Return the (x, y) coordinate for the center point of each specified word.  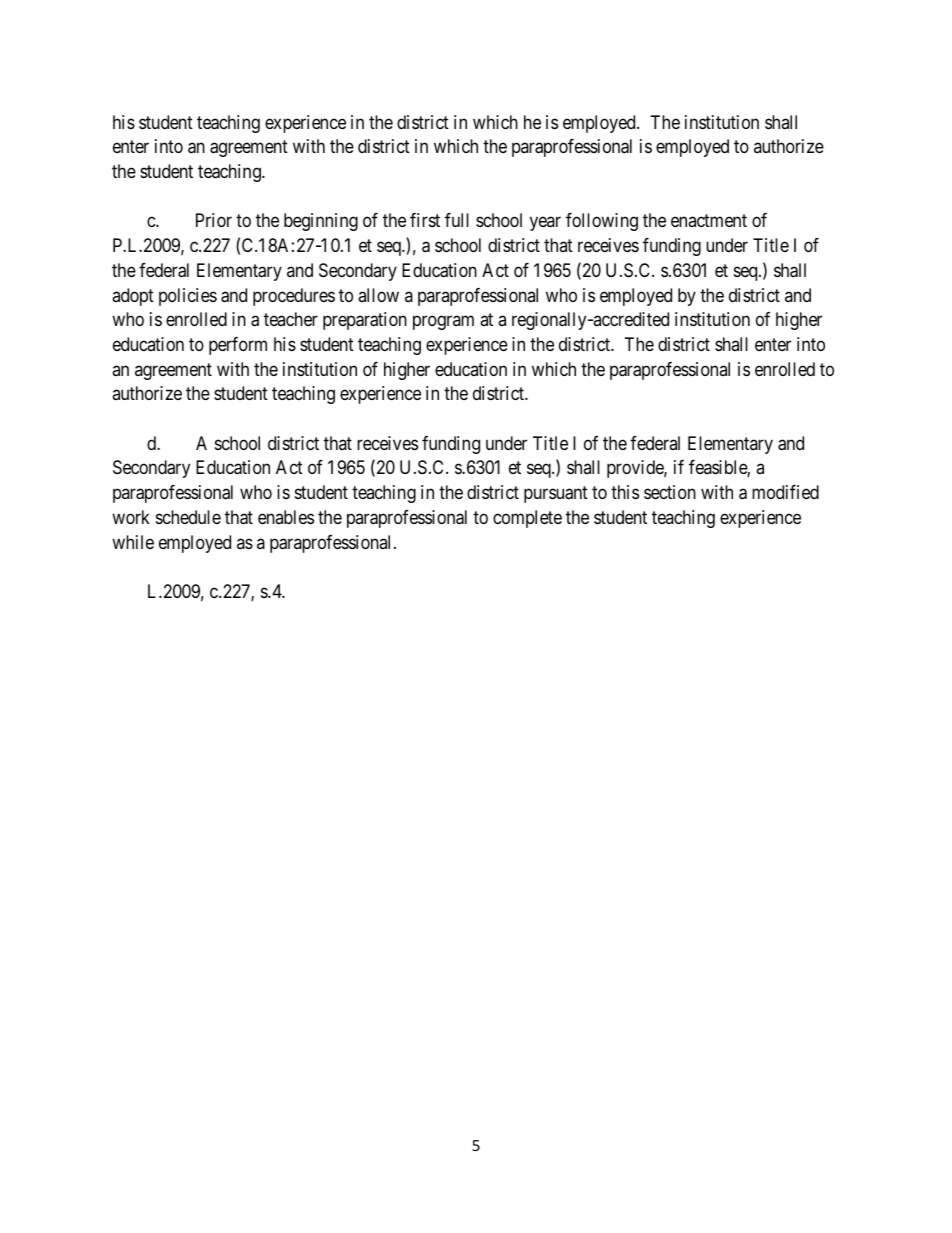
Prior (214, 220)
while (133, 542)
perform (238, 346)
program (443, 323)
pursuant (556, 495)
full (457, 220)
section (670, 492)
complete (527, 519)
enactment (709, 221)
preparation (365, 321)
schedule (188, 517)
